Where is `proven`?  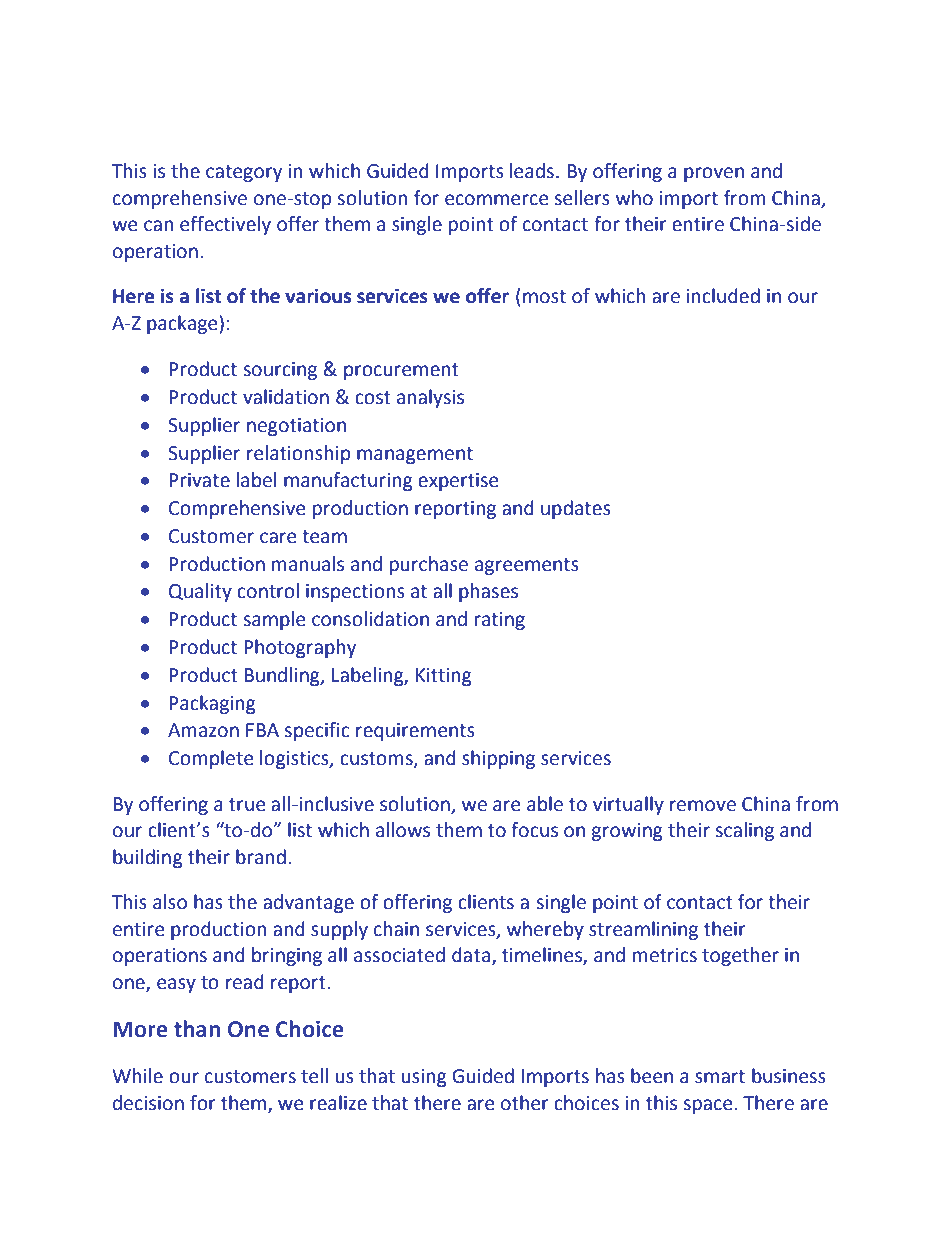 proven is located at coordinates (714, 174).
